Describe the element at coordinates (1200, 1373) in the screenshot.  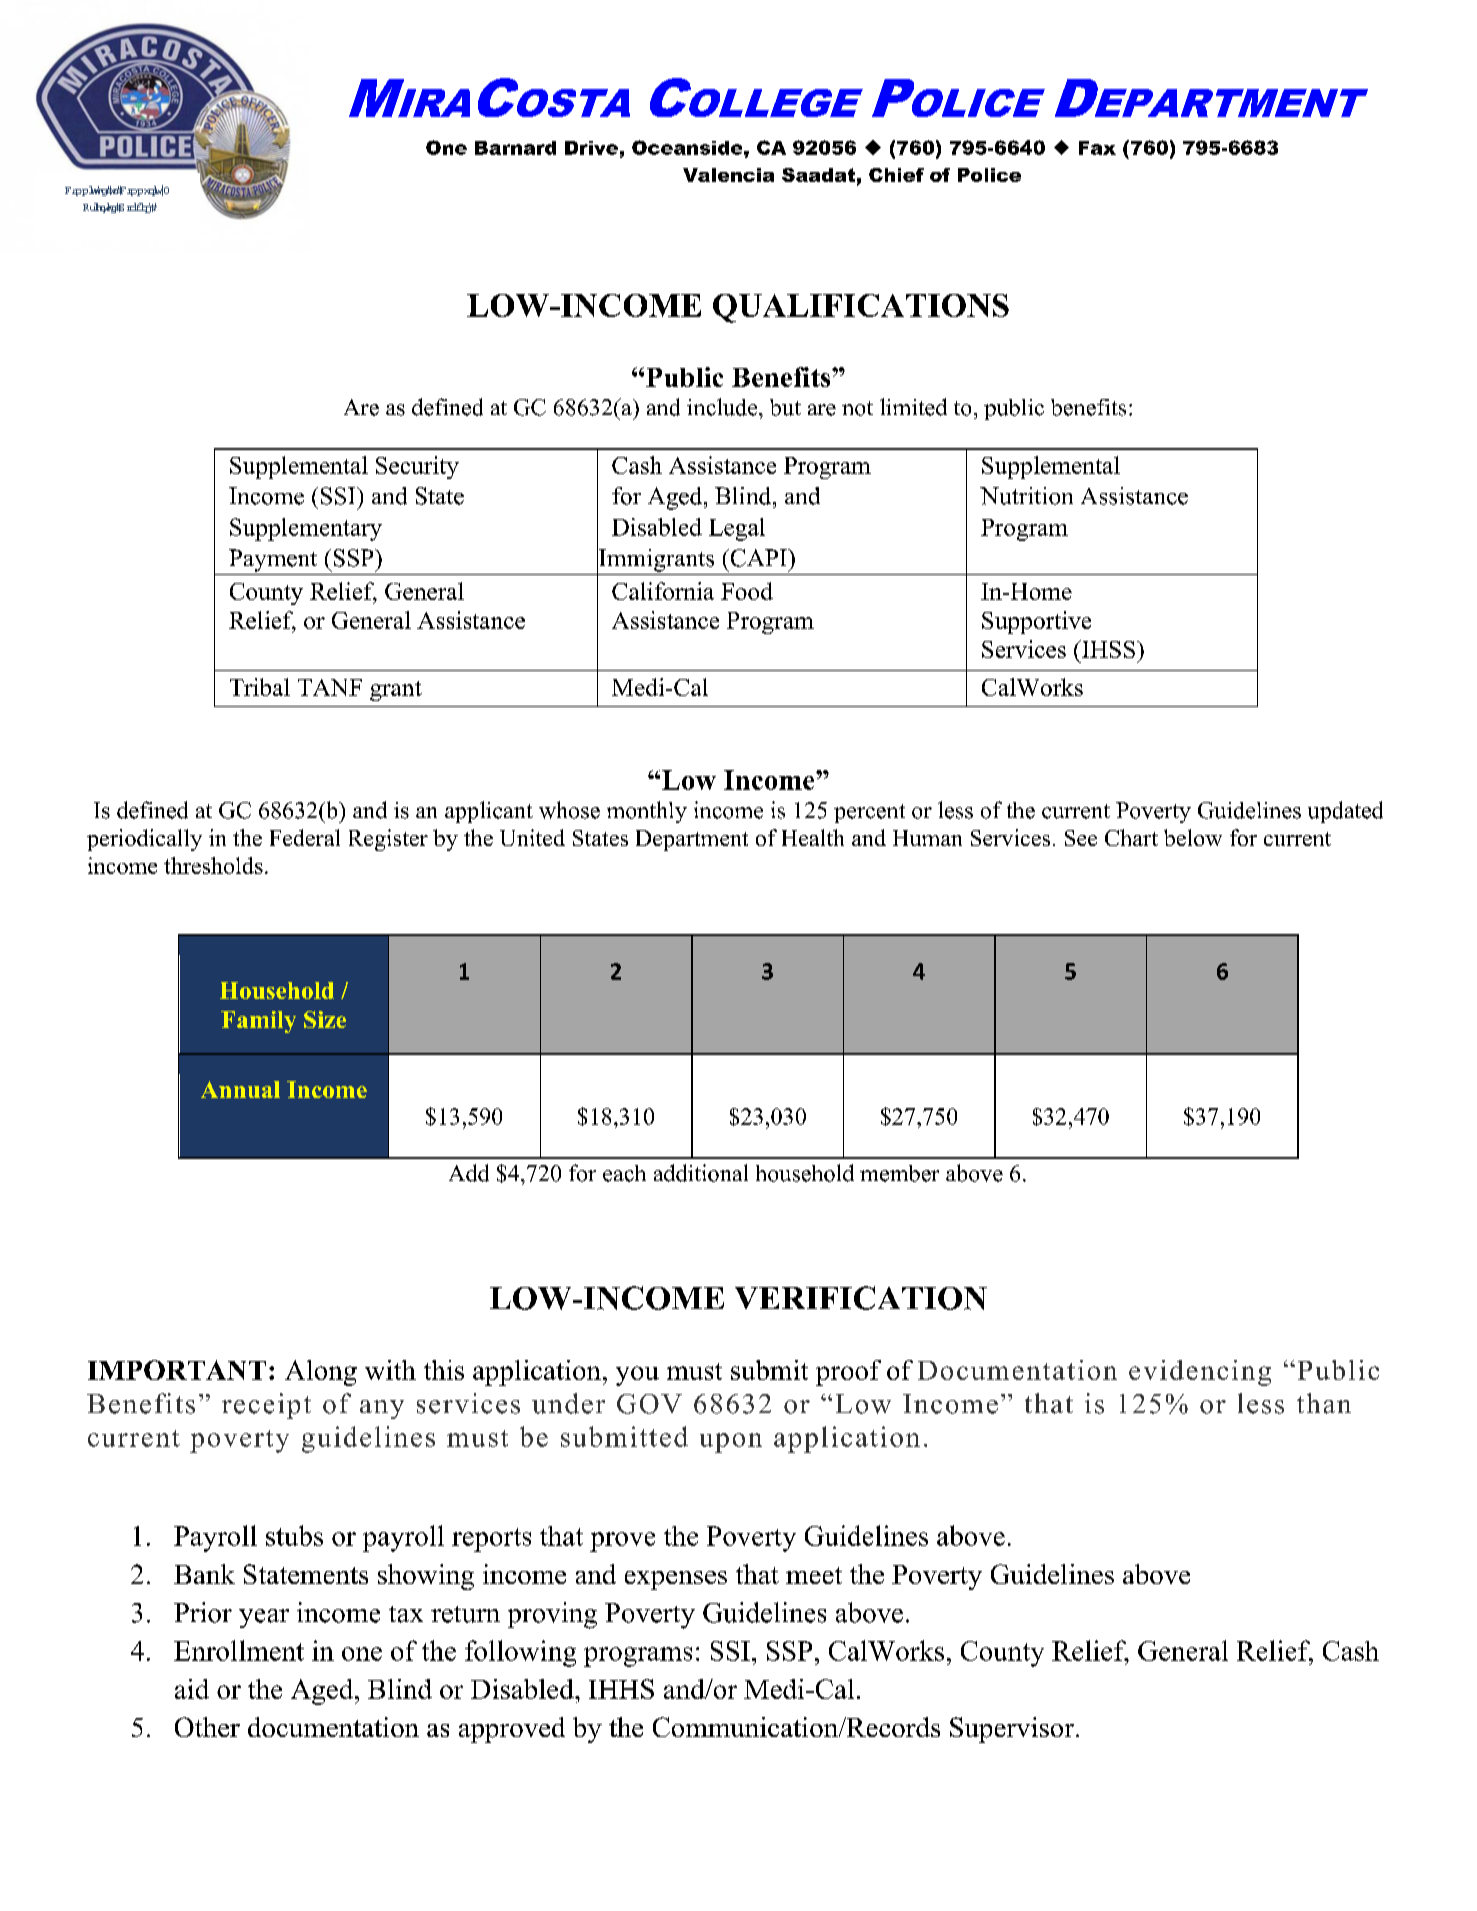
I see `evidencing` at that location.
